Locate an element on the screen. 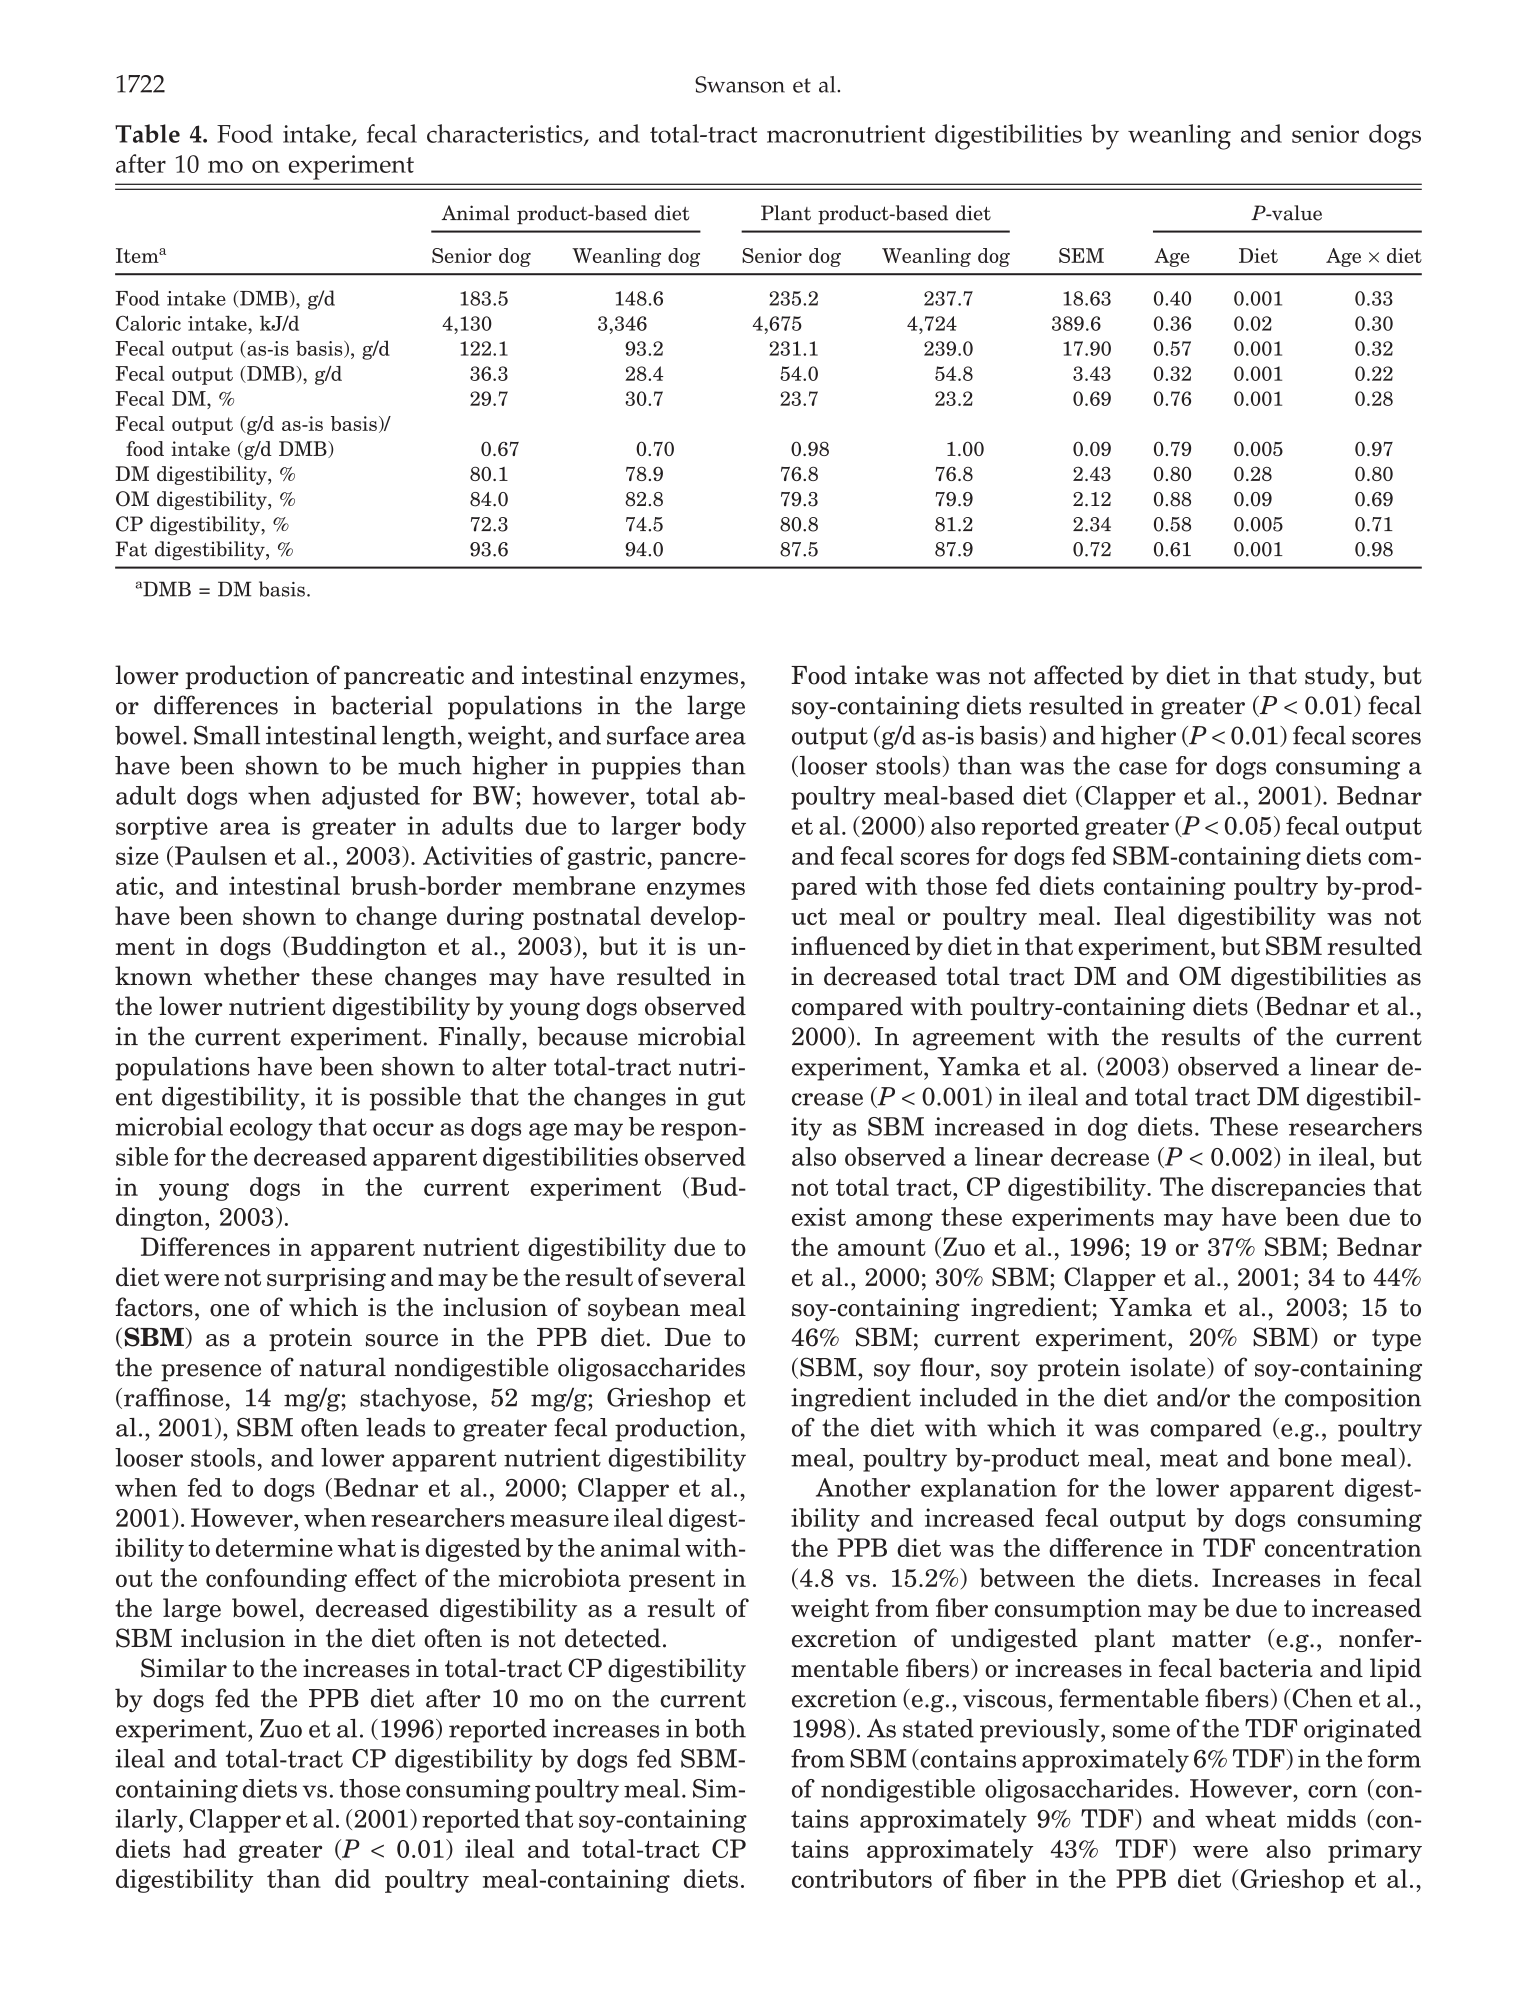  surface is located at coordinates (648, 735).
